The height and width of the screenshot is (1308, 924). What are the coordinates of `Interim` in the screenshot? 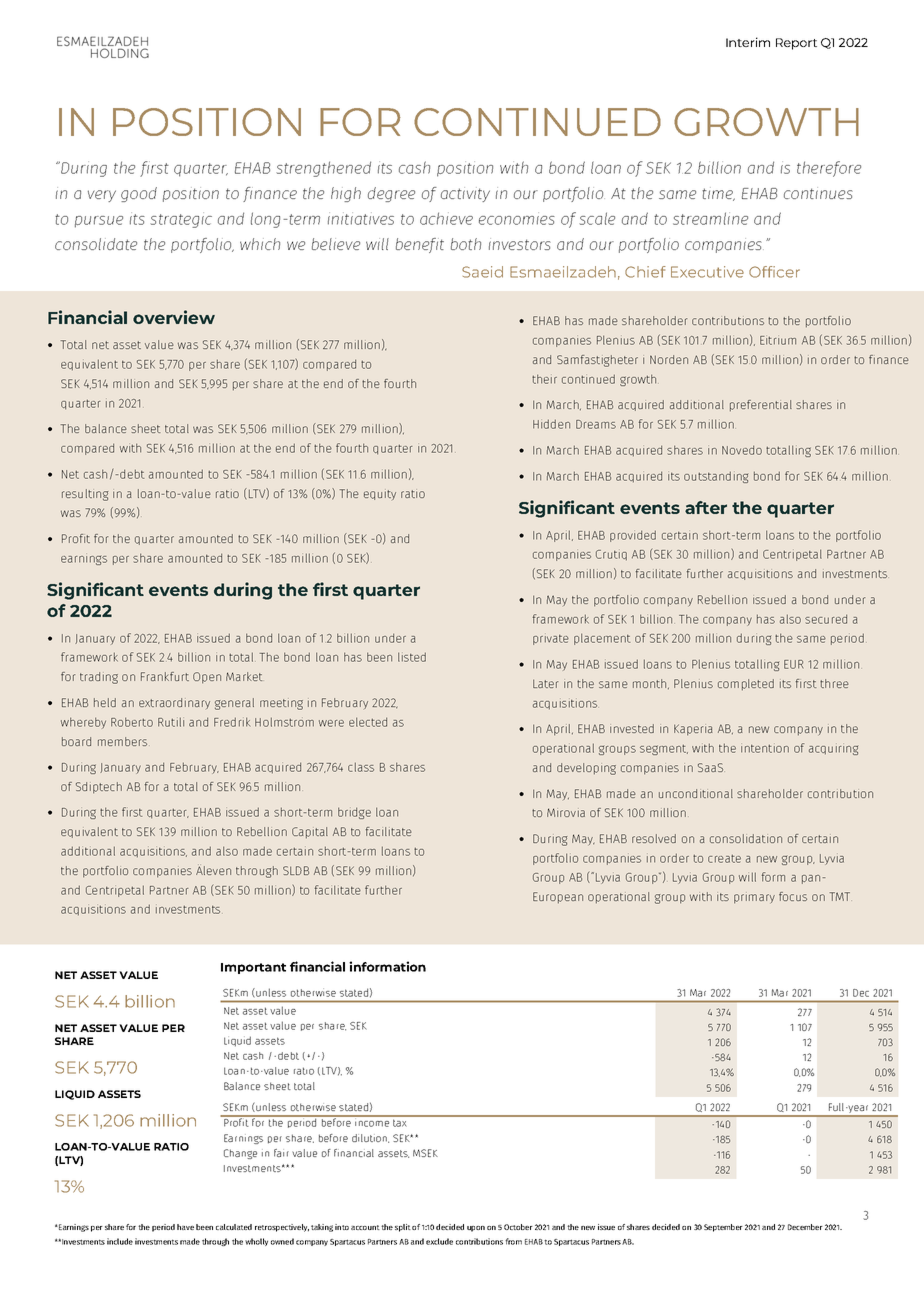 It's located at (748, 42).
